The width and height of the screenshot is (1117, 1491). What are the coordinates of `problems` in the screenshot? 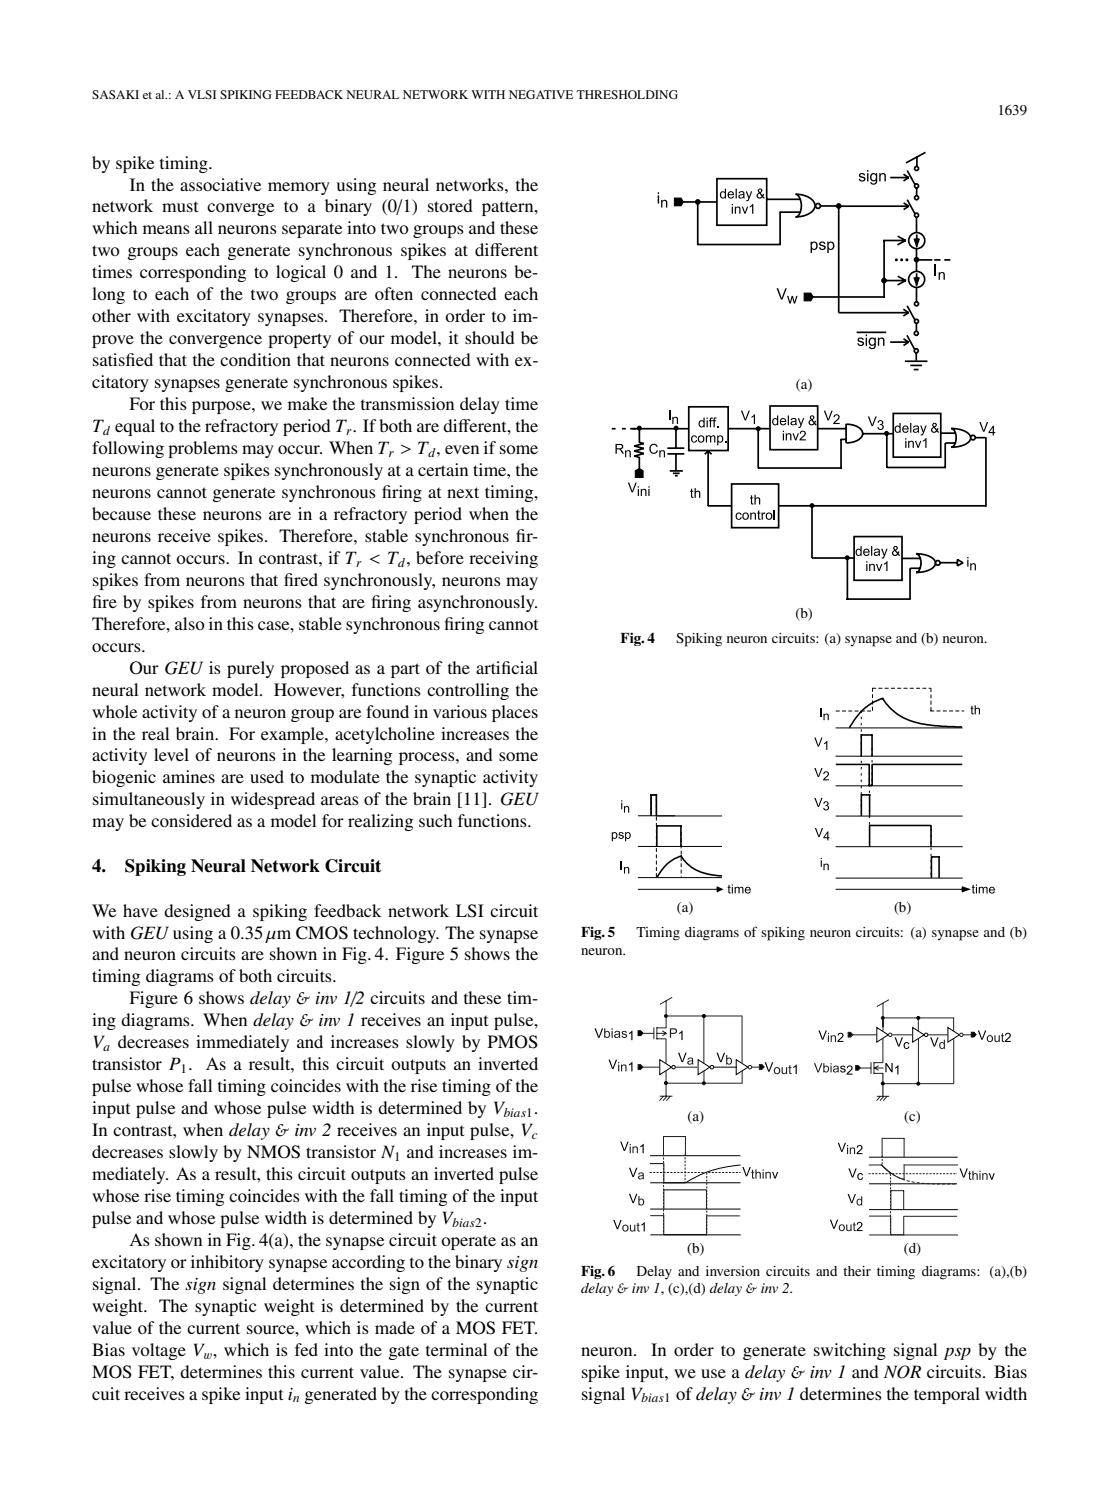 It's located at (203, 449).
